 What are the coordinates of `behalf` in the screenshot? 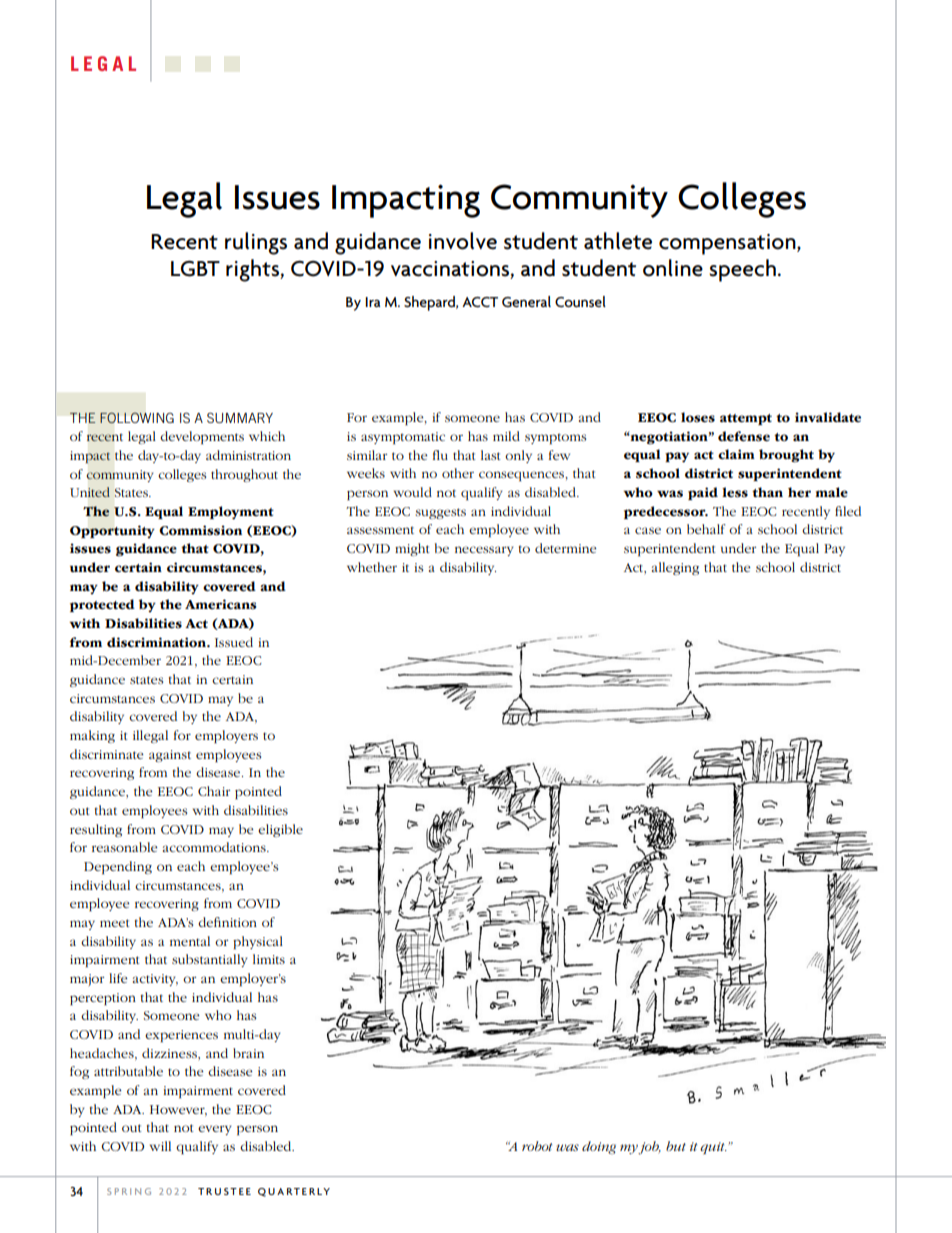 It's located at (706, 529).
